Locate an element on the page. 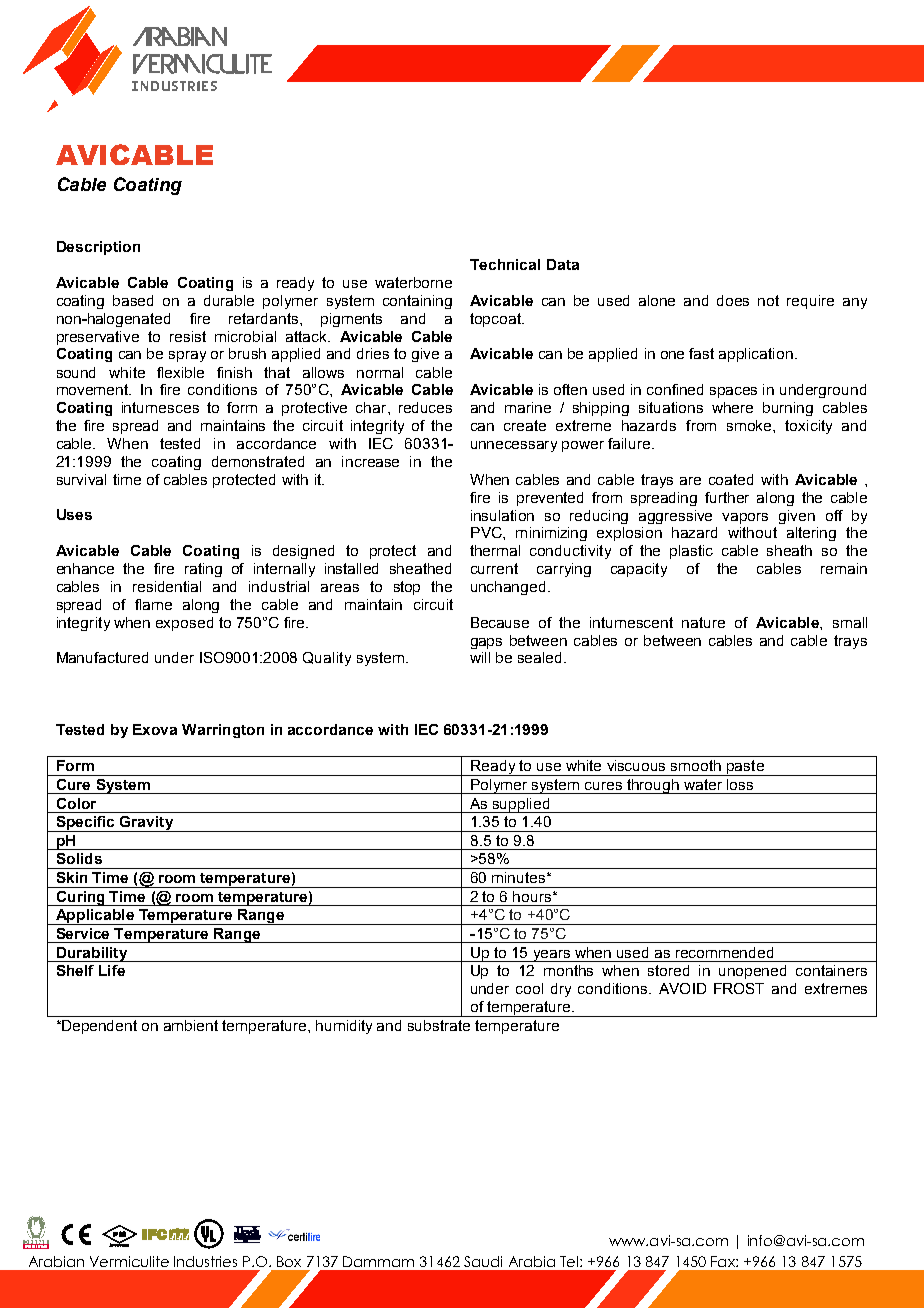 Image resolution: width=924 pixels, height=1308 pixels. Tel is located at coordinates (569, 1261).
